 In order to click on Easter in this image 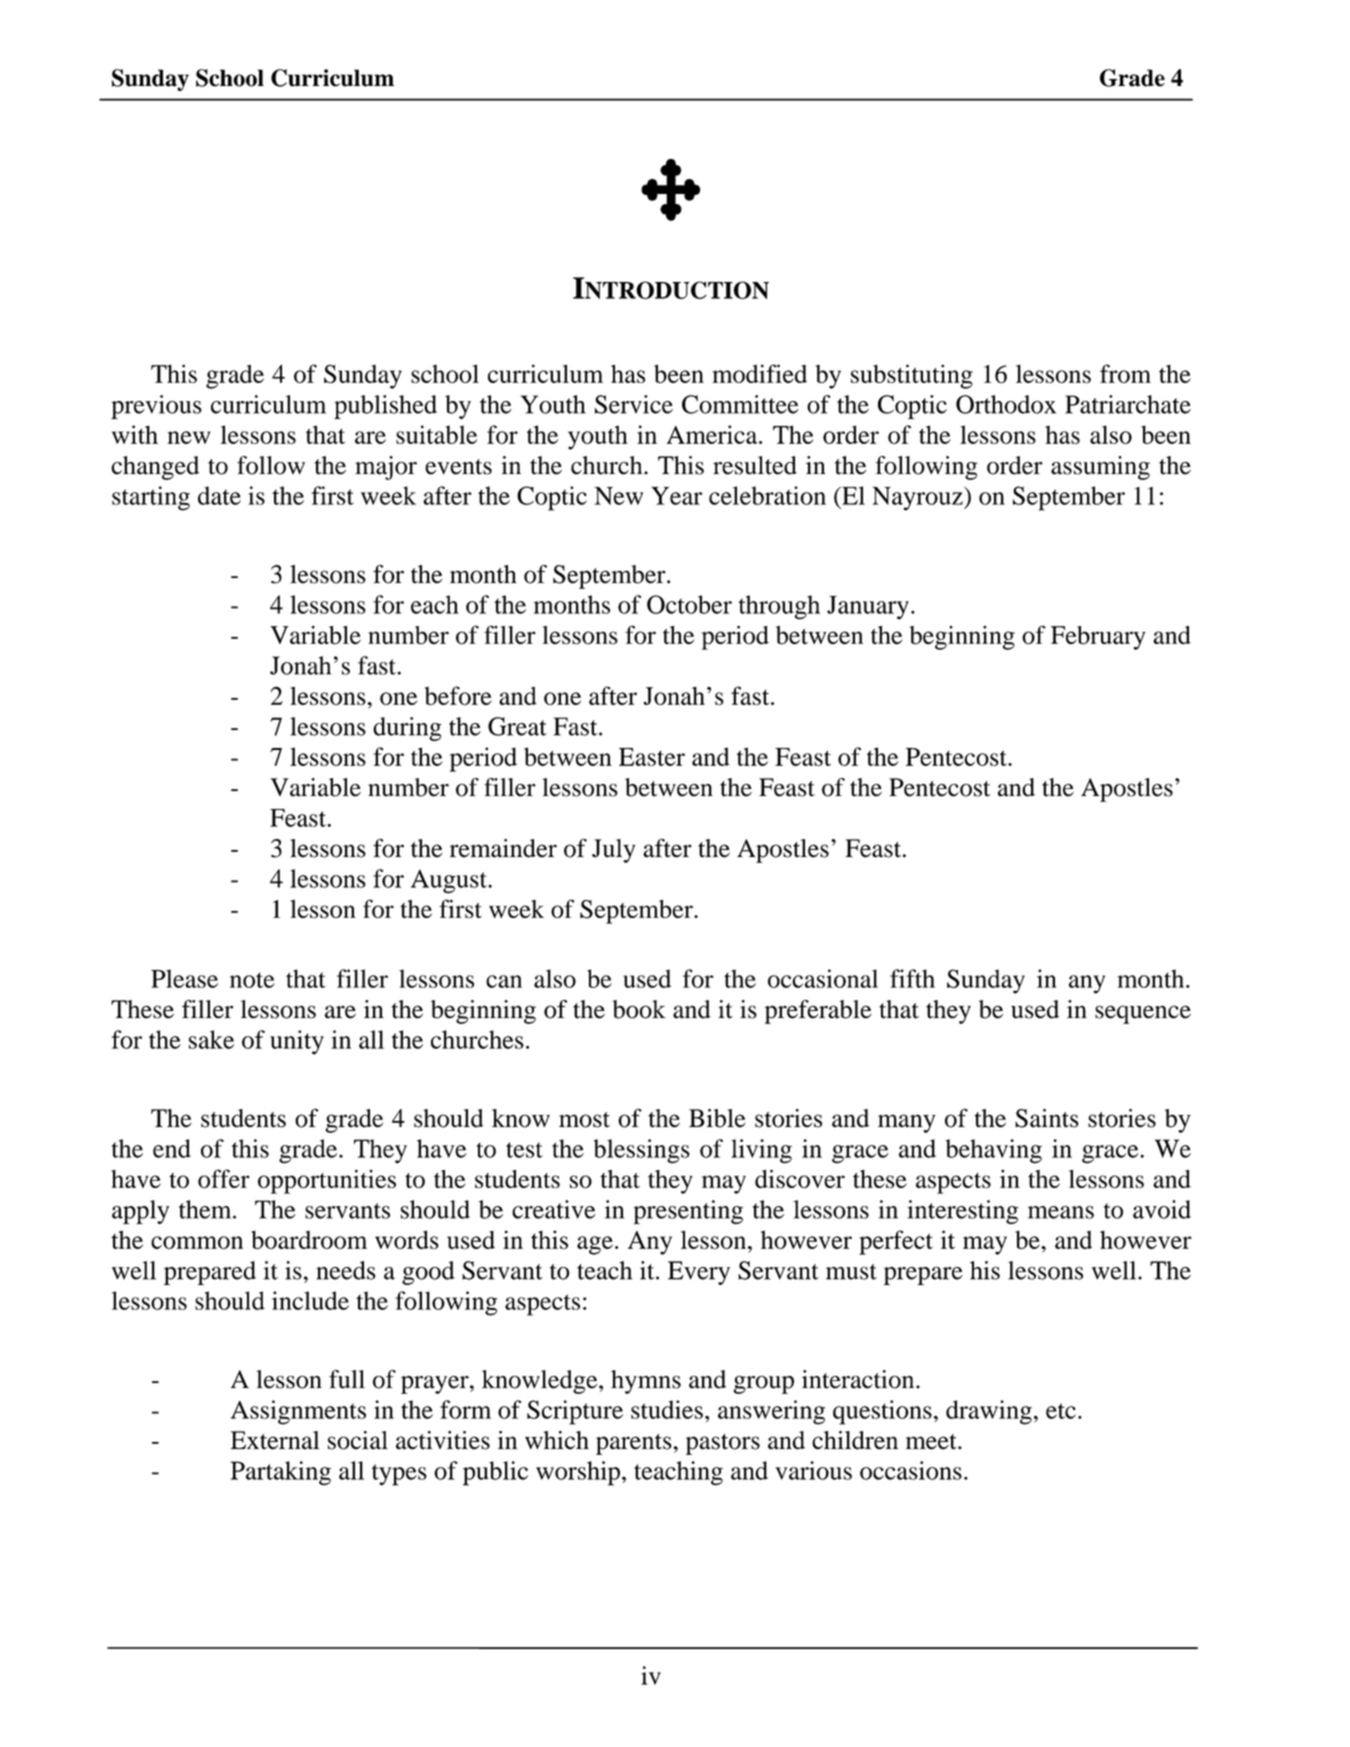, I will do `click(652, 757)`.
